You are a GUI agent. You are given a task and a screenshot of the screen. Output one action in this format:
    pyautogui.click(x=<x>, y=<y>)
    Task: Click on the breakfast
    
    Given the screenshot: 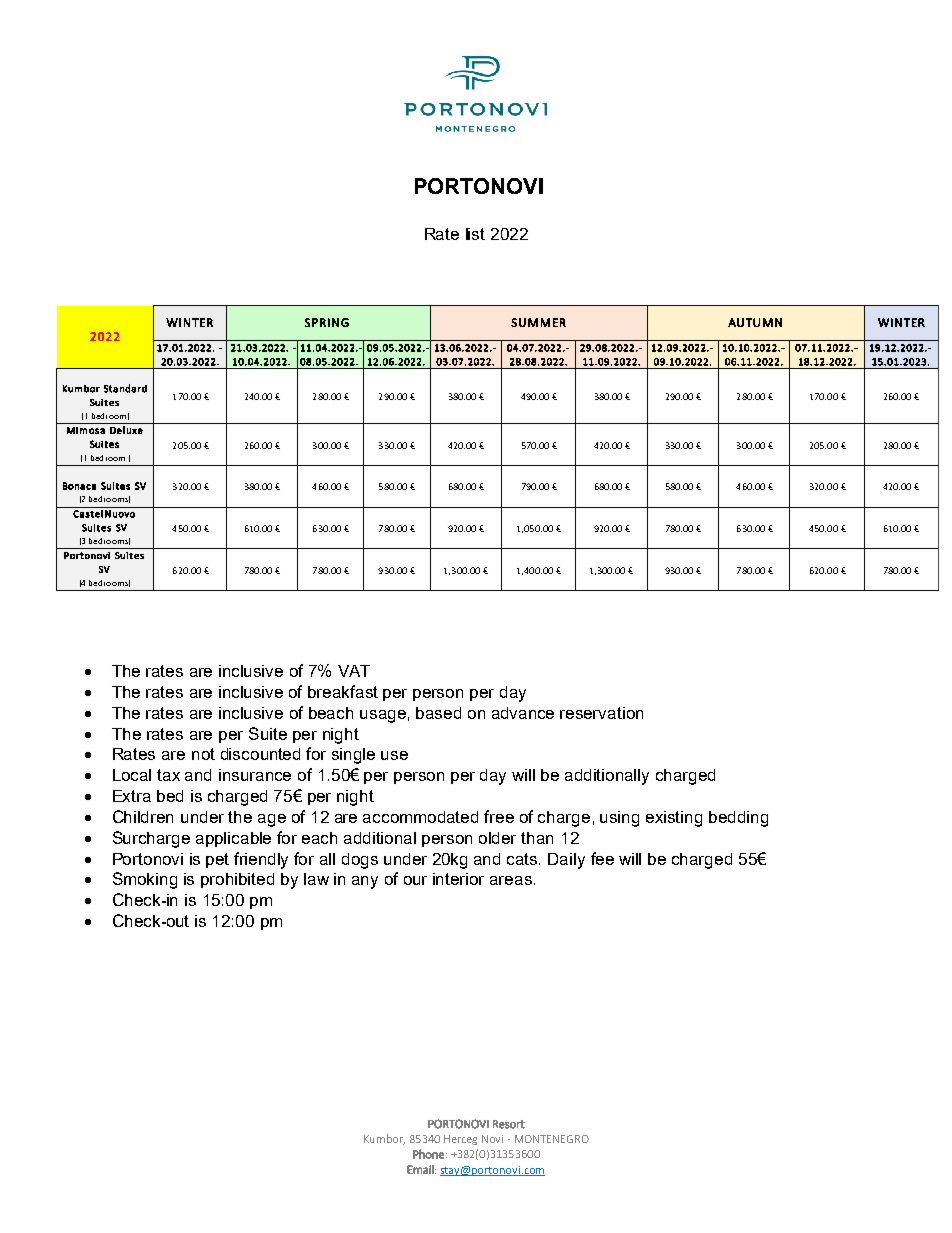 What is the action you would take?
    pyautogui.click(x=343, y=691)
